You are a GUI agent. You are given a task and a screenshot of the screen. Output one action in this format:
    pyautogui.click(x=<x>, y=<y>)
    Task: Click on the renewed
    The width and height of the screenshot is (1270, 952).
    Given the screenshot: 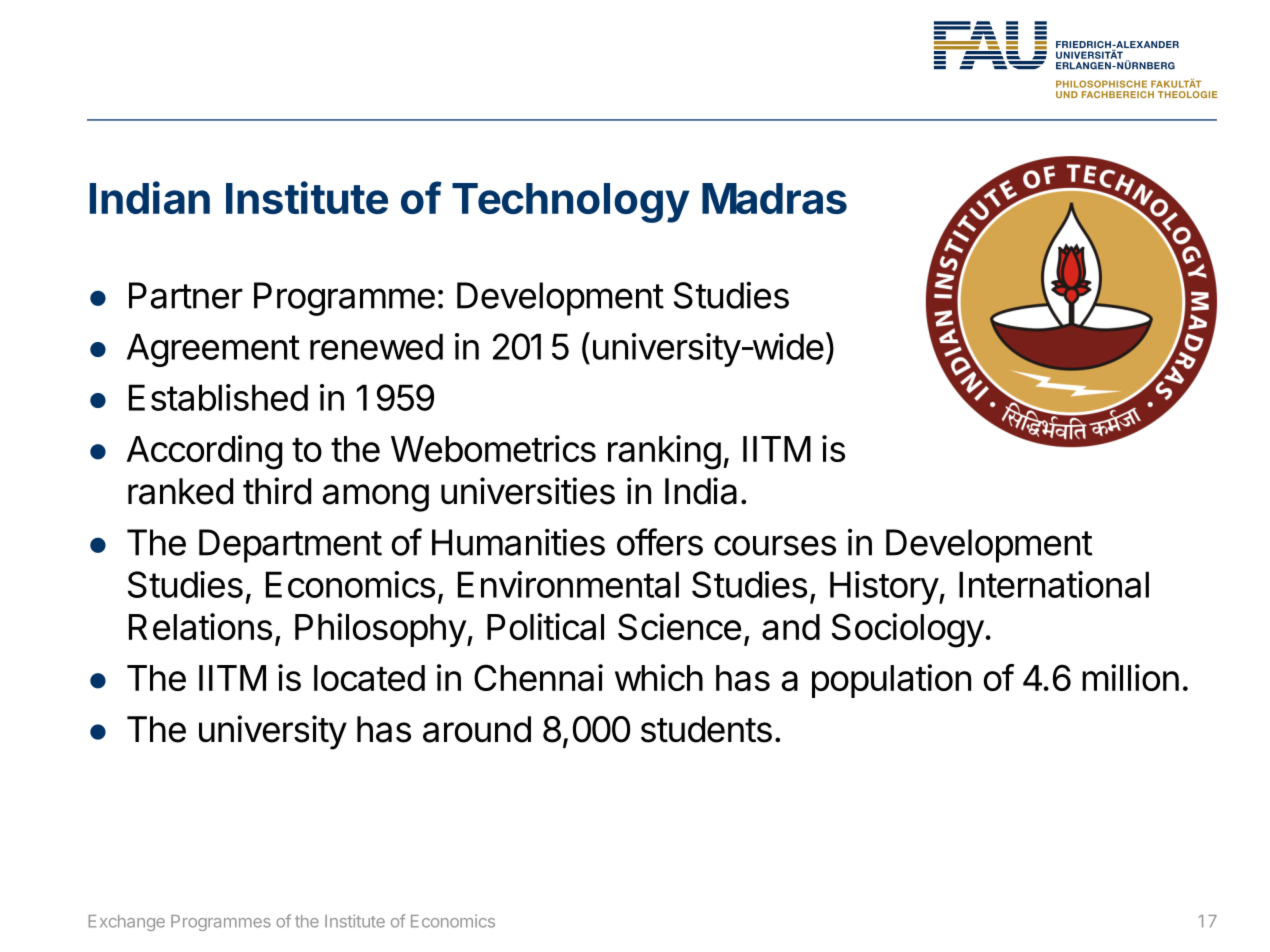 What is the action you would take?
    pyautogui.click(x=376, y=346)
